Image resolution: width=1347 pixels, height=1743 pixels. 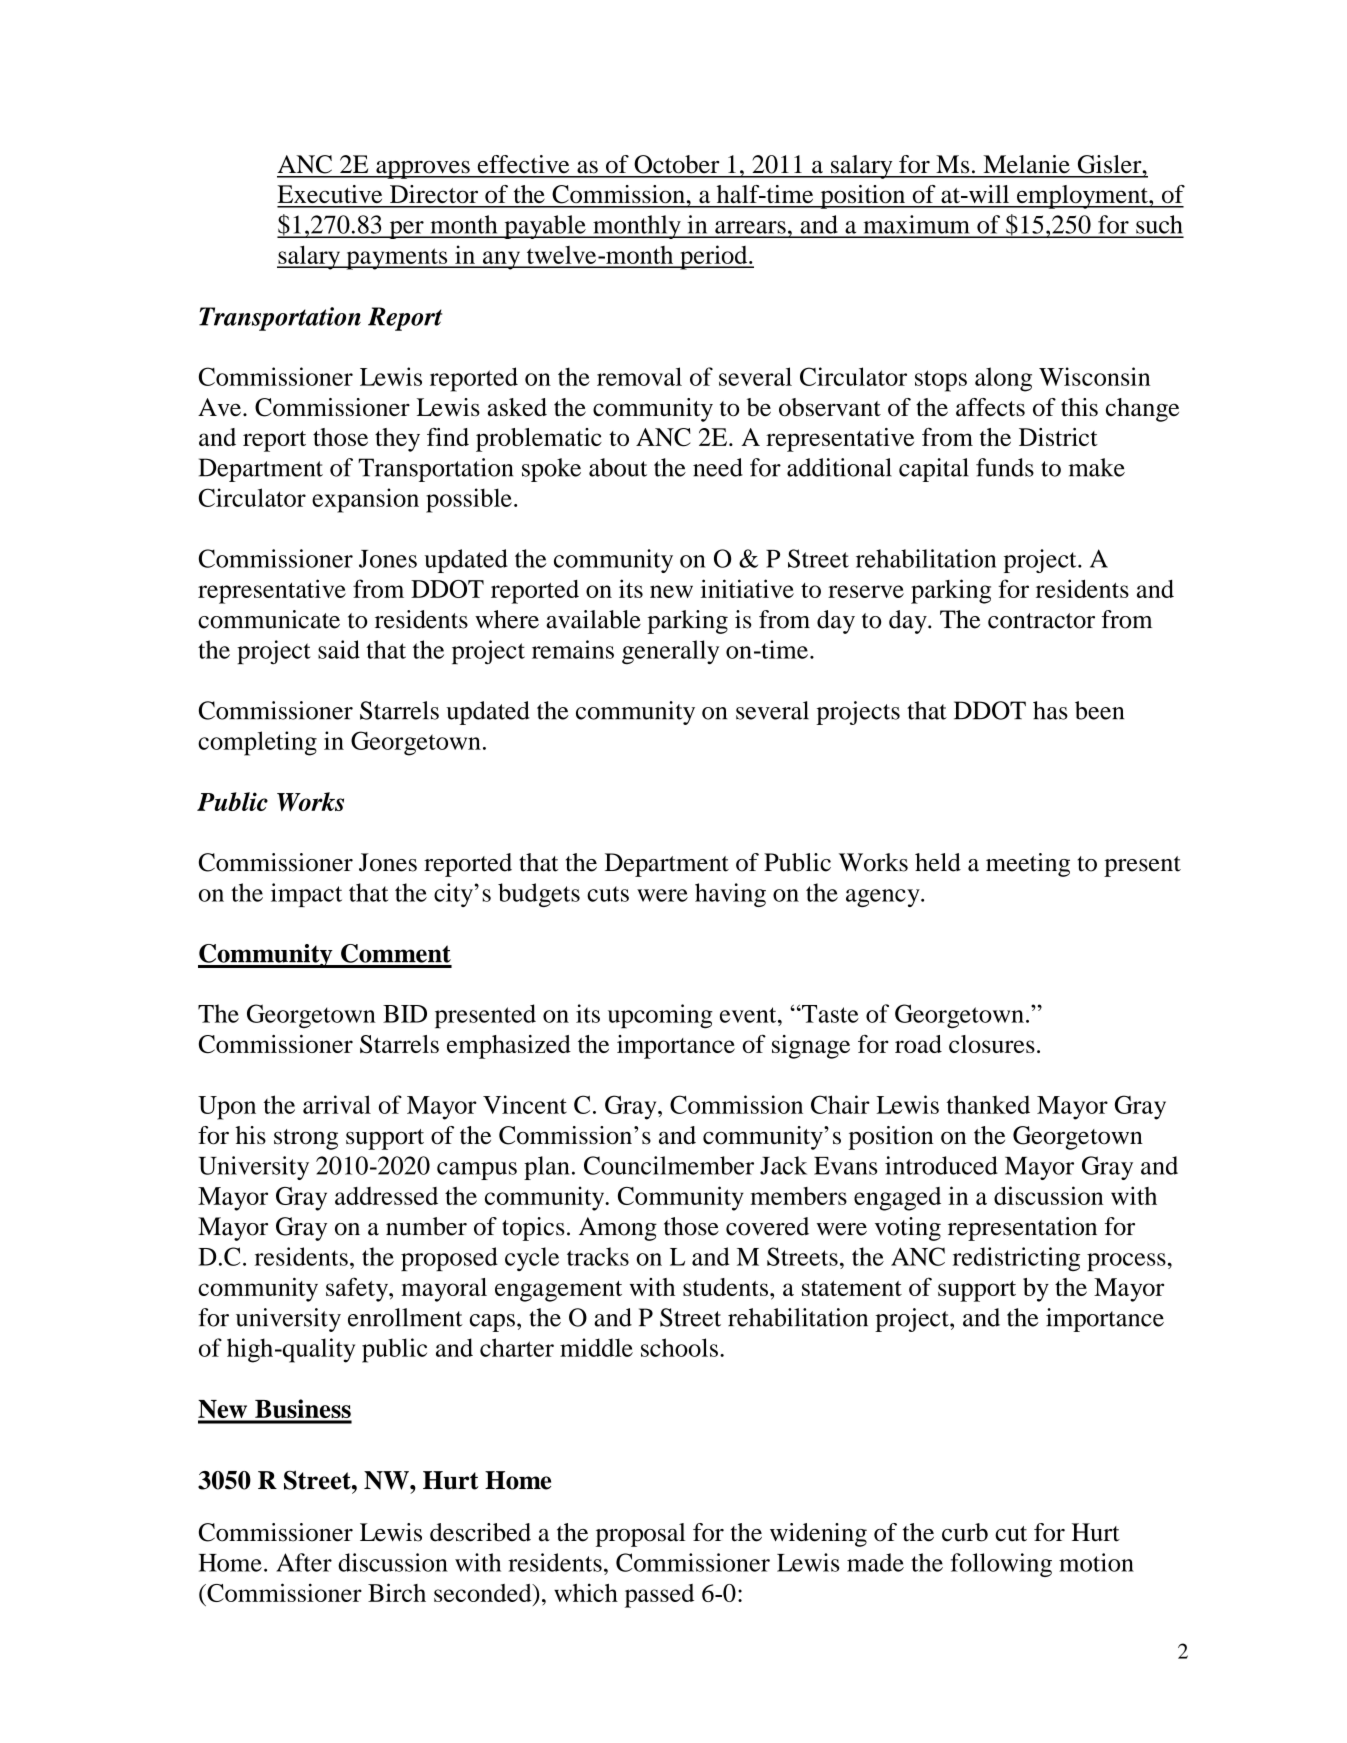 I want to click on Councilmember, so click(x=669, y=1165).
